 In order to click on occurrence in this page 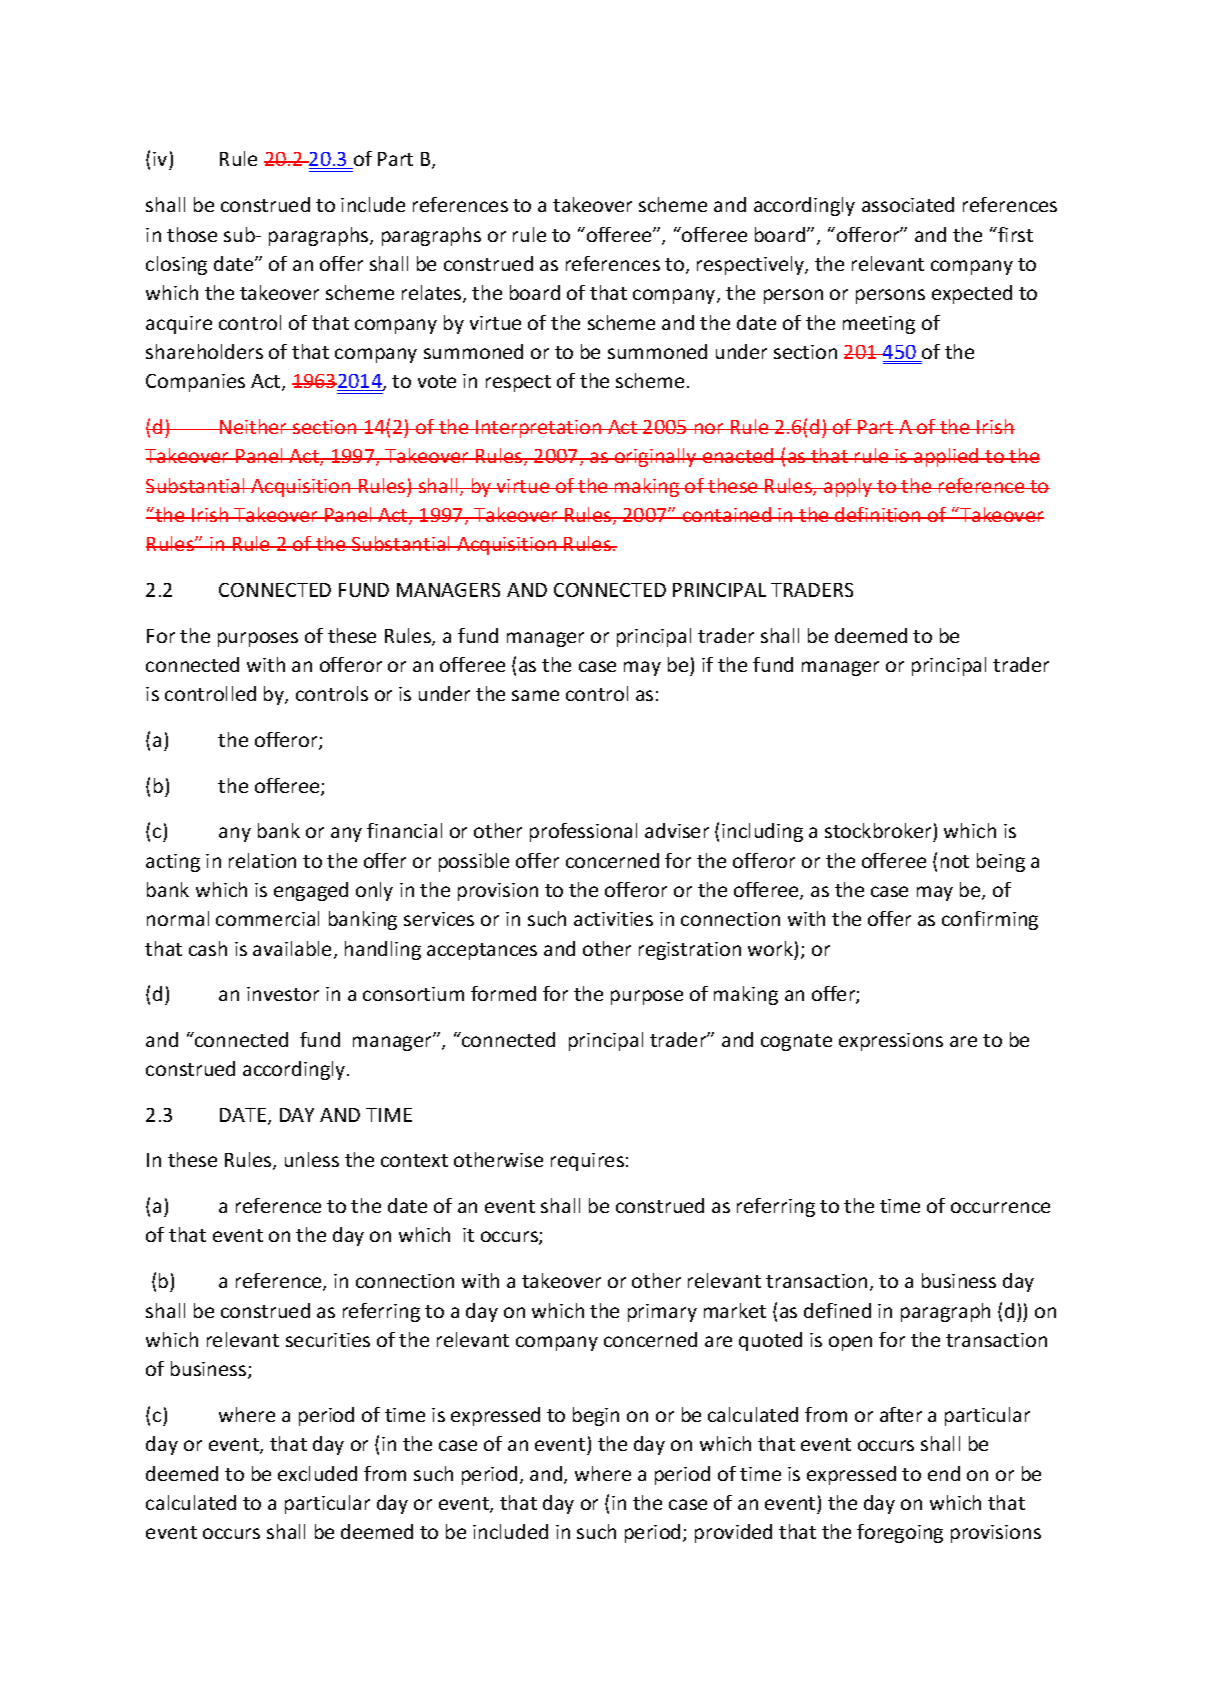, I will do `click(1000, 1207)`.
